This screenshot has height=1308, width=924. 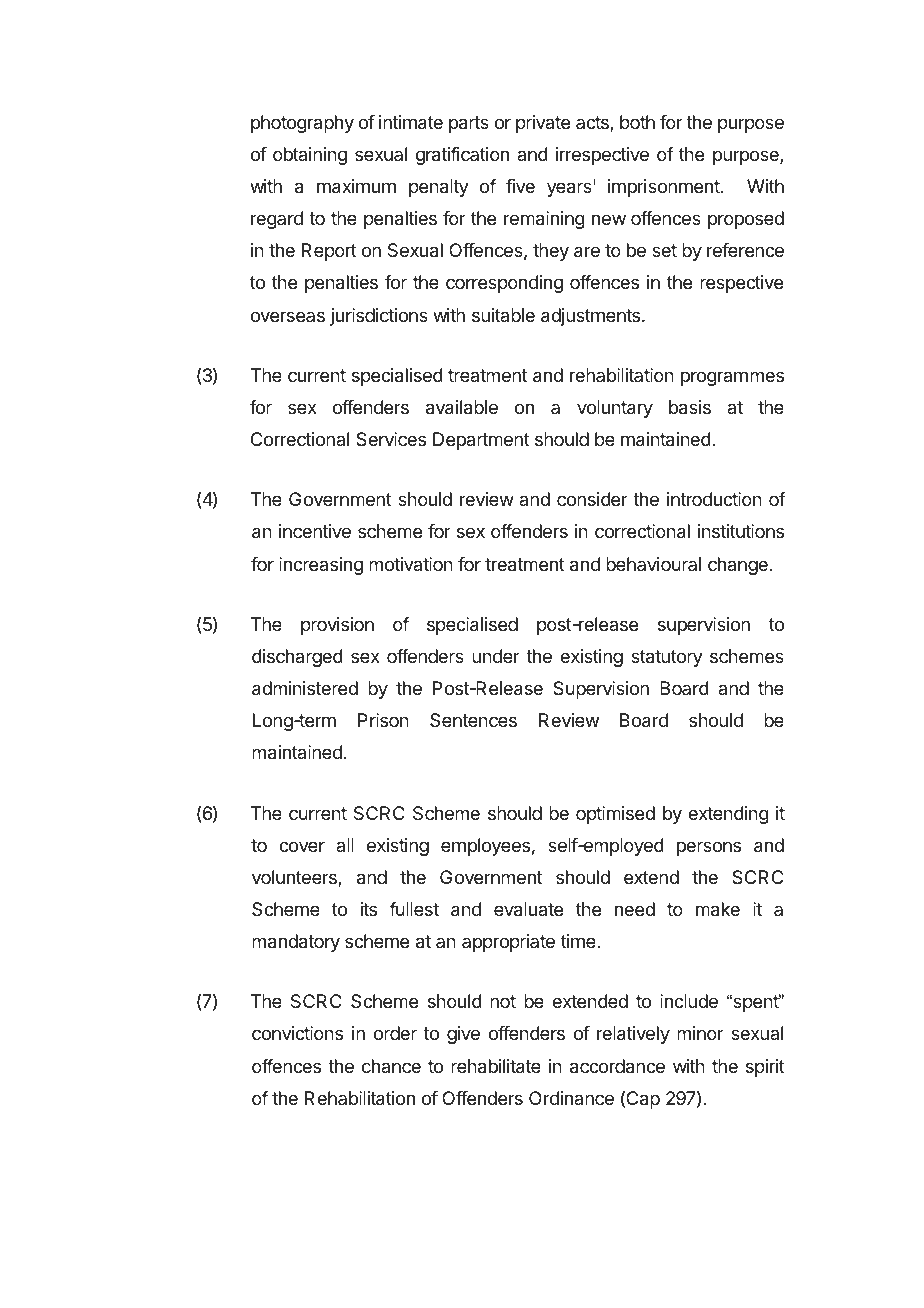 What do you see at coordinates (738, 566) in the screenshot?
I see `change` at bounding box center [738, 566].
